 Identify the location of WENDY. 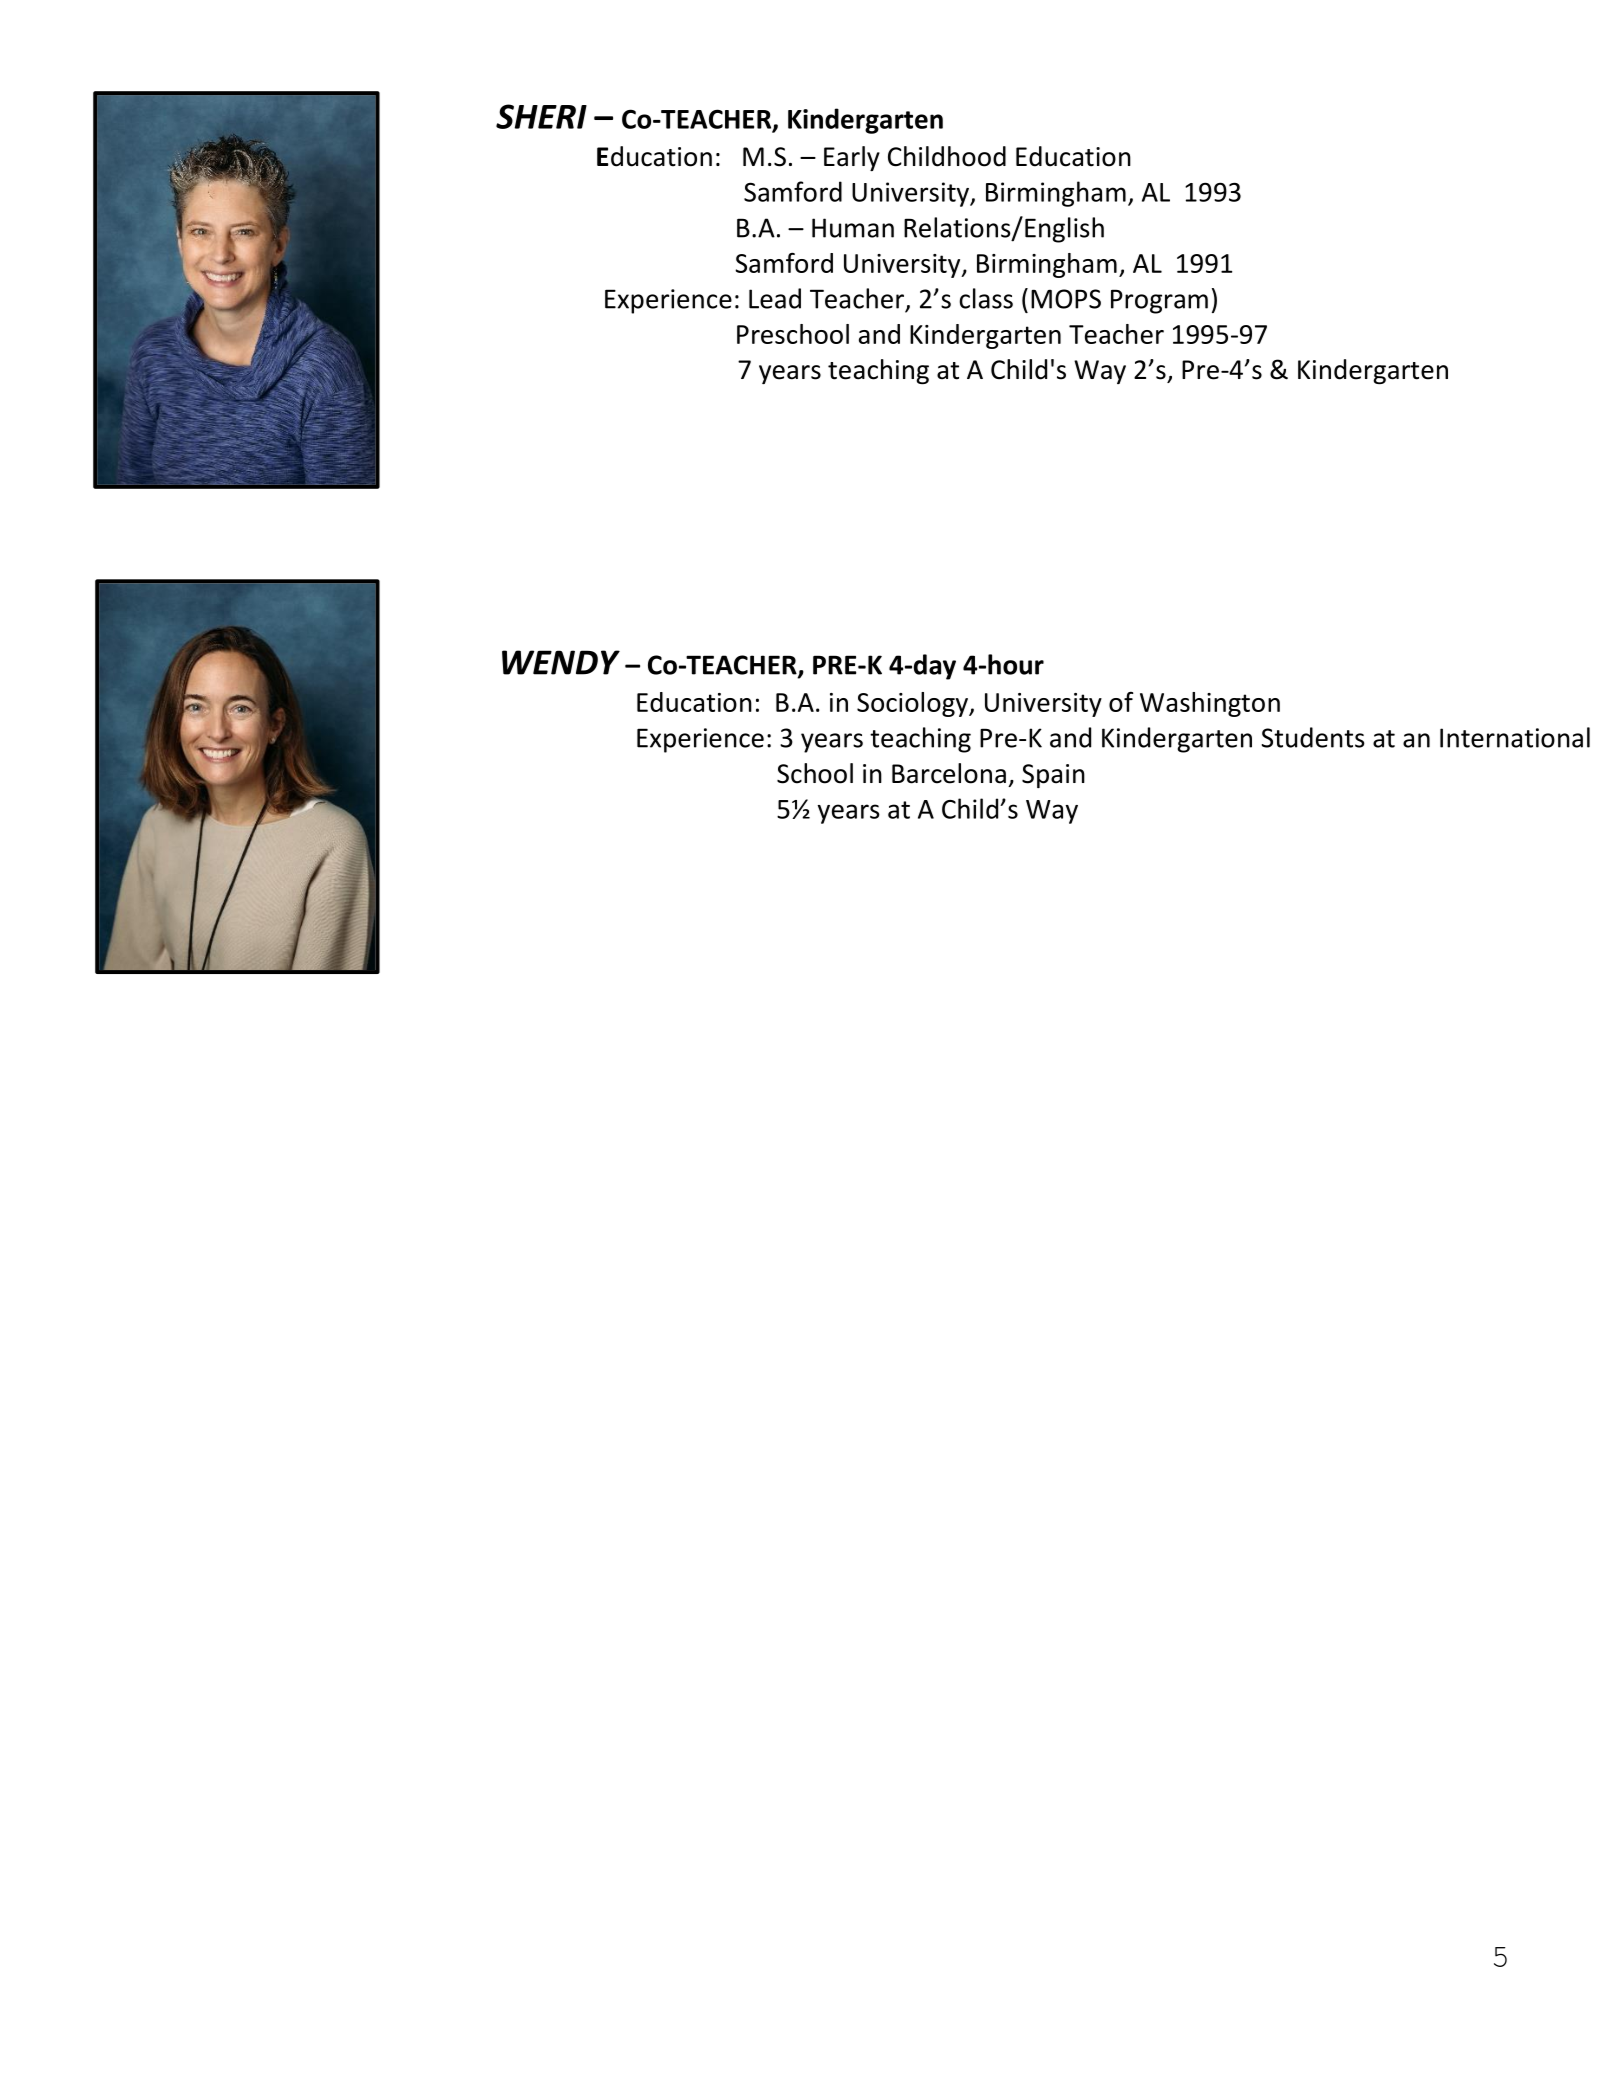
(561, 662).
